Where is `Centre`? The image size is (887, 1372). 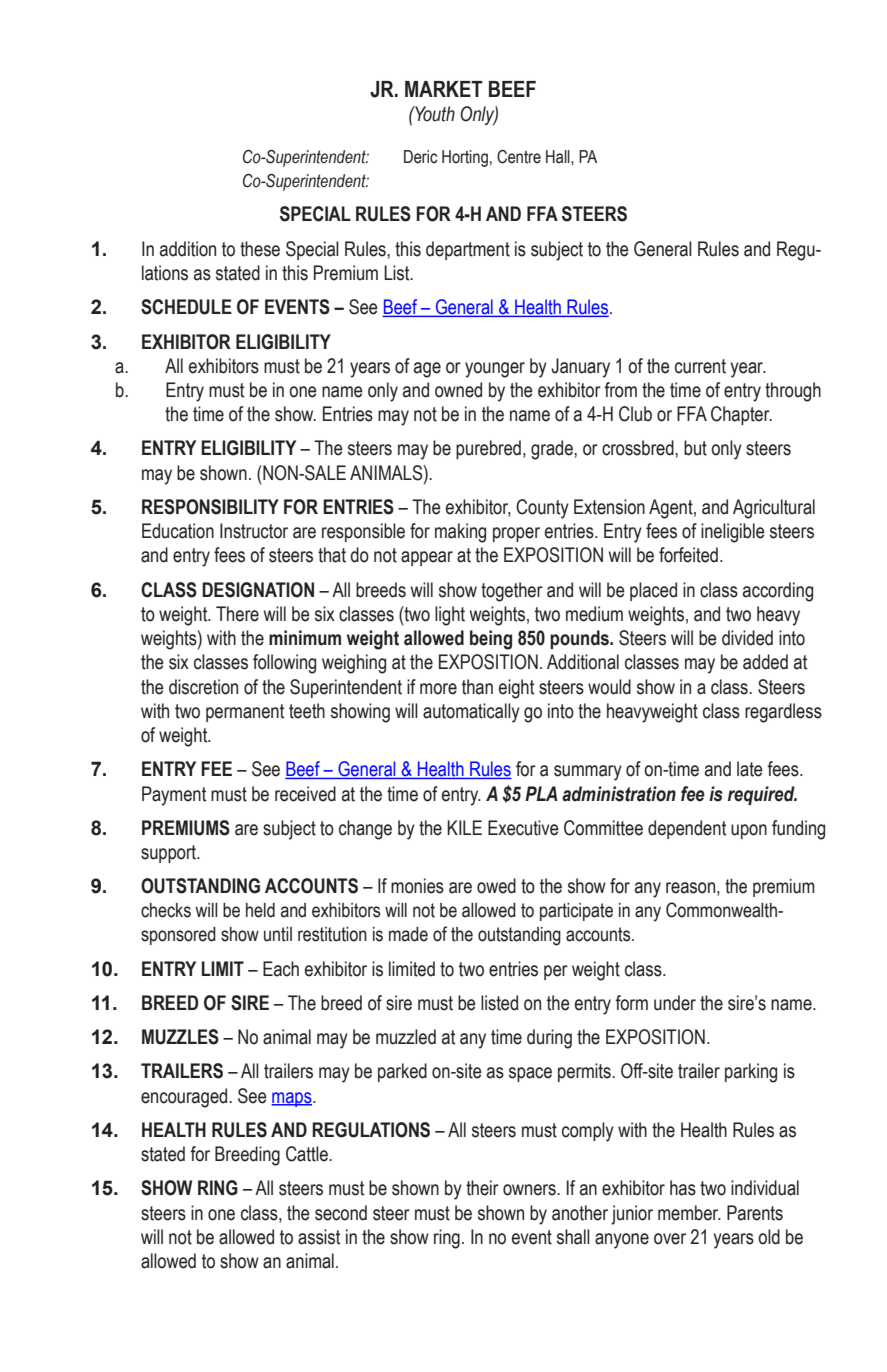
Centre is located at coordinates (519, 157).
